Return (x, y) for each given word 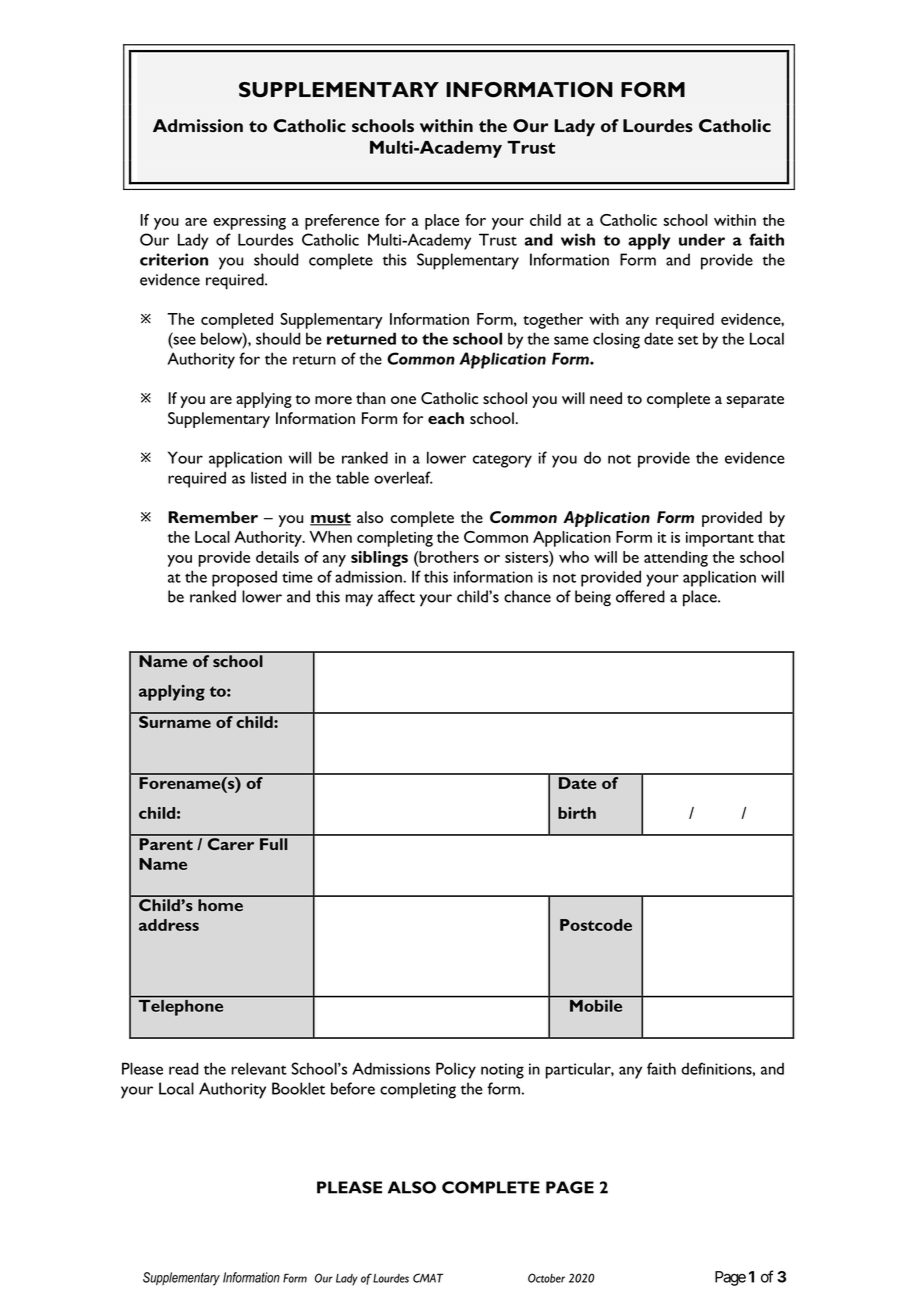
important (720, 539)
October (546, 1278)
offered (640, 596)
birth (577, 813)
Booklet (298, 1088)
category (502, 461)
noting (502, 1071)
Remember (213, 517)
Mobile (596, 1004)
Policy (456, 1070)
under (702, 239)
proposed (244, 578)
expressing (249, 222)
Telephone (180, 1007)
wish (578, 239)
